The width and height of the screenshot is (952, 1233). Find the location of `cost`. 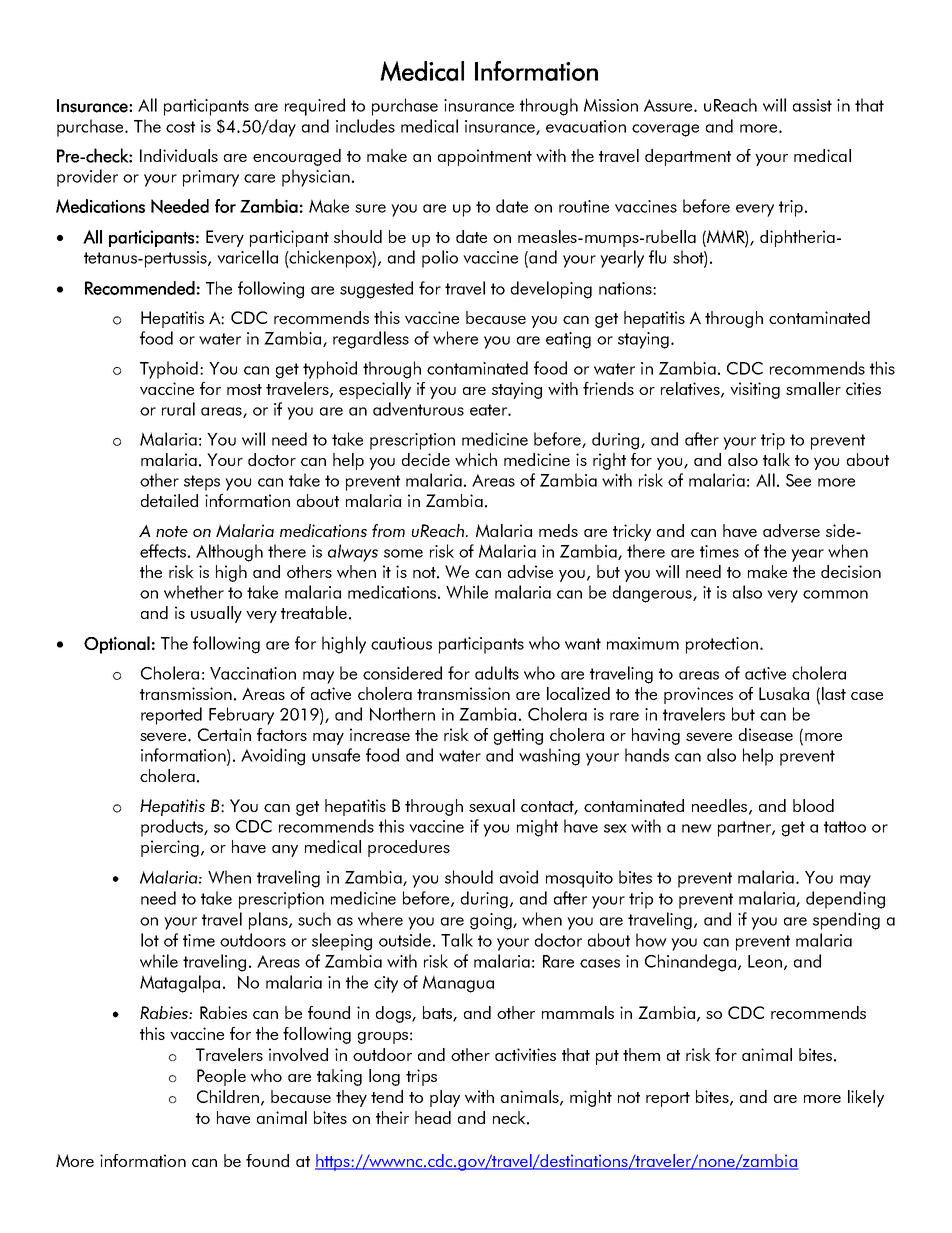

cost is located at coordinates (180, 127).
